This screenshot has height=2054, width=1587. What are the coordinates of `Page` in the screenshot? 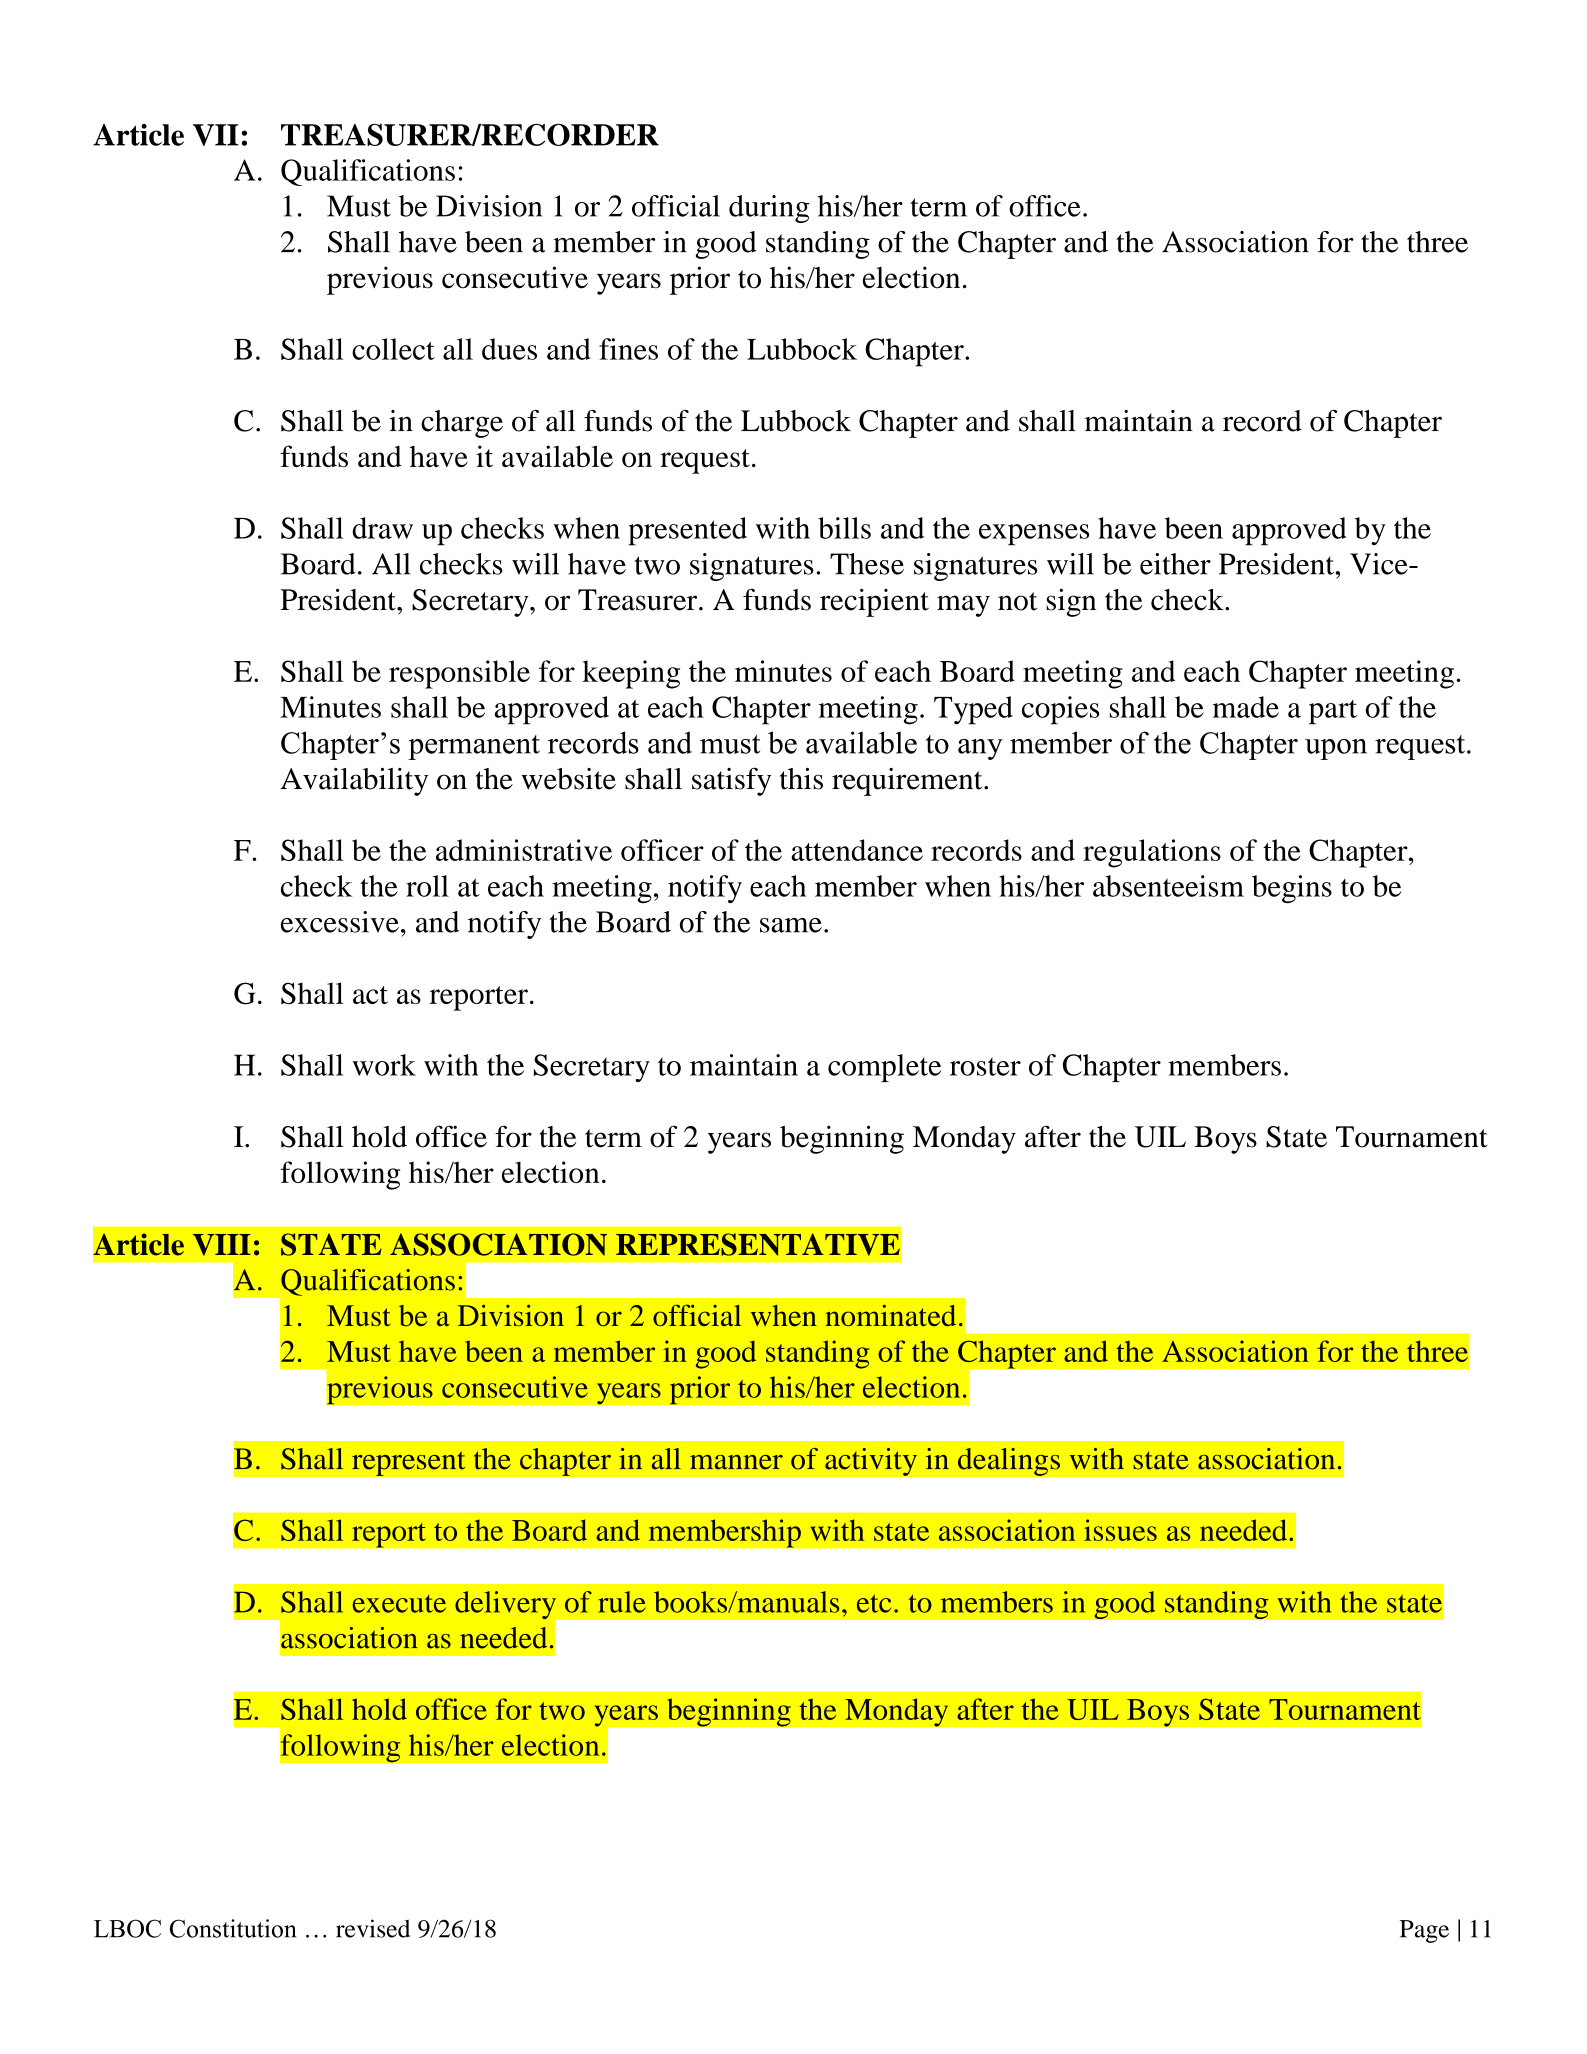 It's located at (1424, 1931).
